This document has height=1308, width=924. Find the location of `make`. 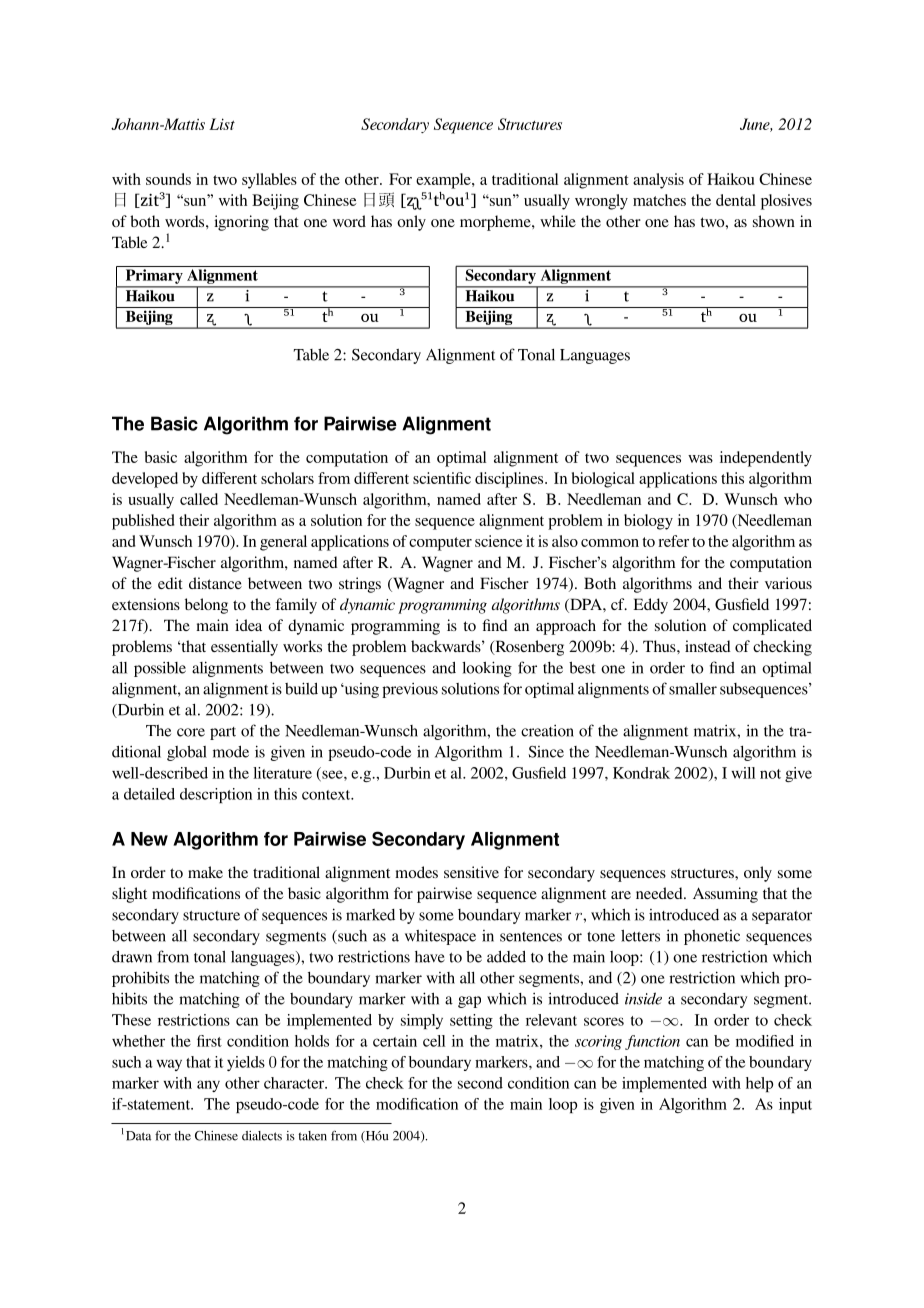

make is located at coordinates (205, 872).
